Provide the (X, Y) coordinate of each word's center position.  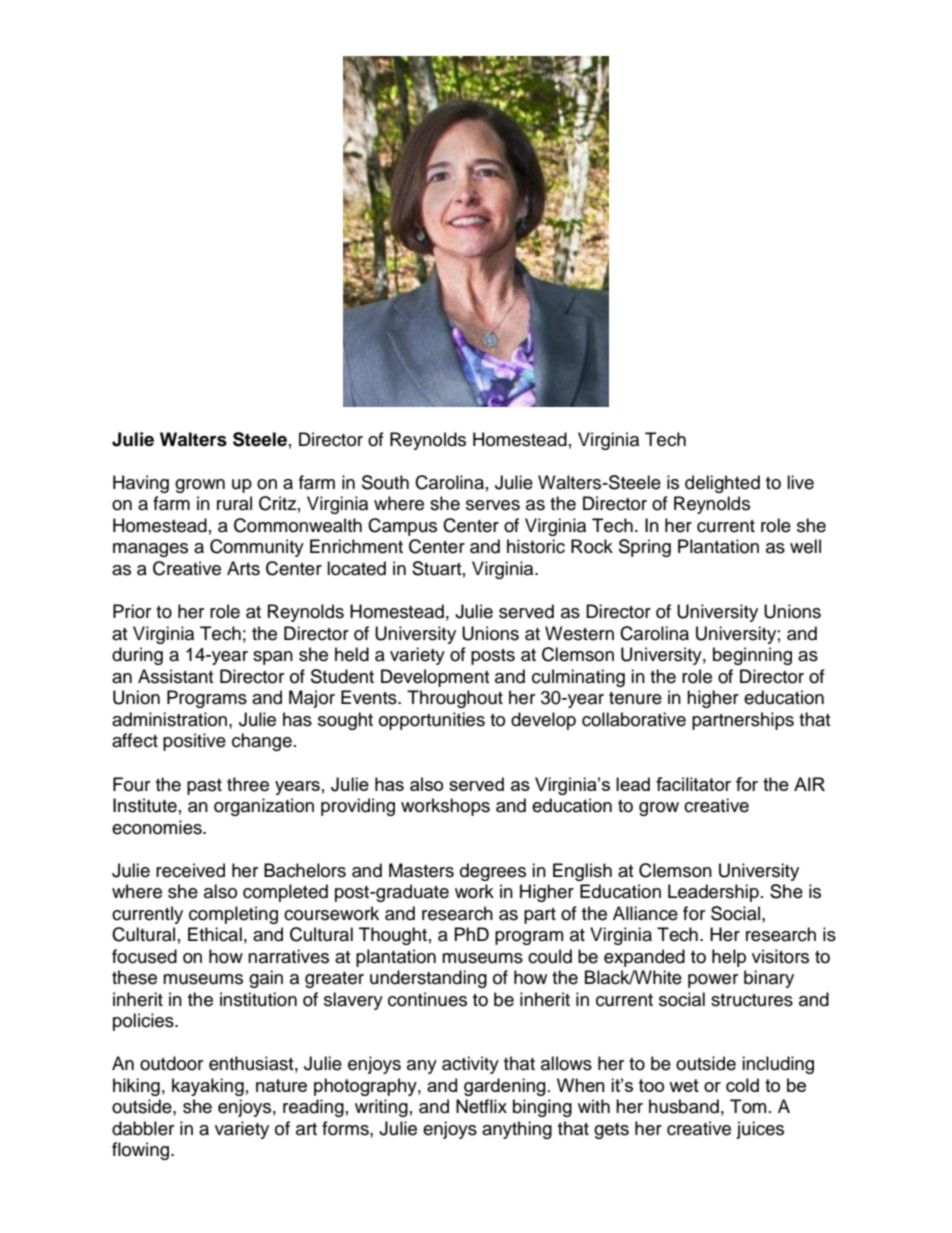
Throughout (455, 699)
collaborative (634, 719)
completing (233, 915)
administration (171, 719)
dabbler (143, 1128)
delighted (722, 484)
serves (493, 505)
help (729, 958)
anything (517, 1130)
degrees (493, 872)
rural (234, 503)
